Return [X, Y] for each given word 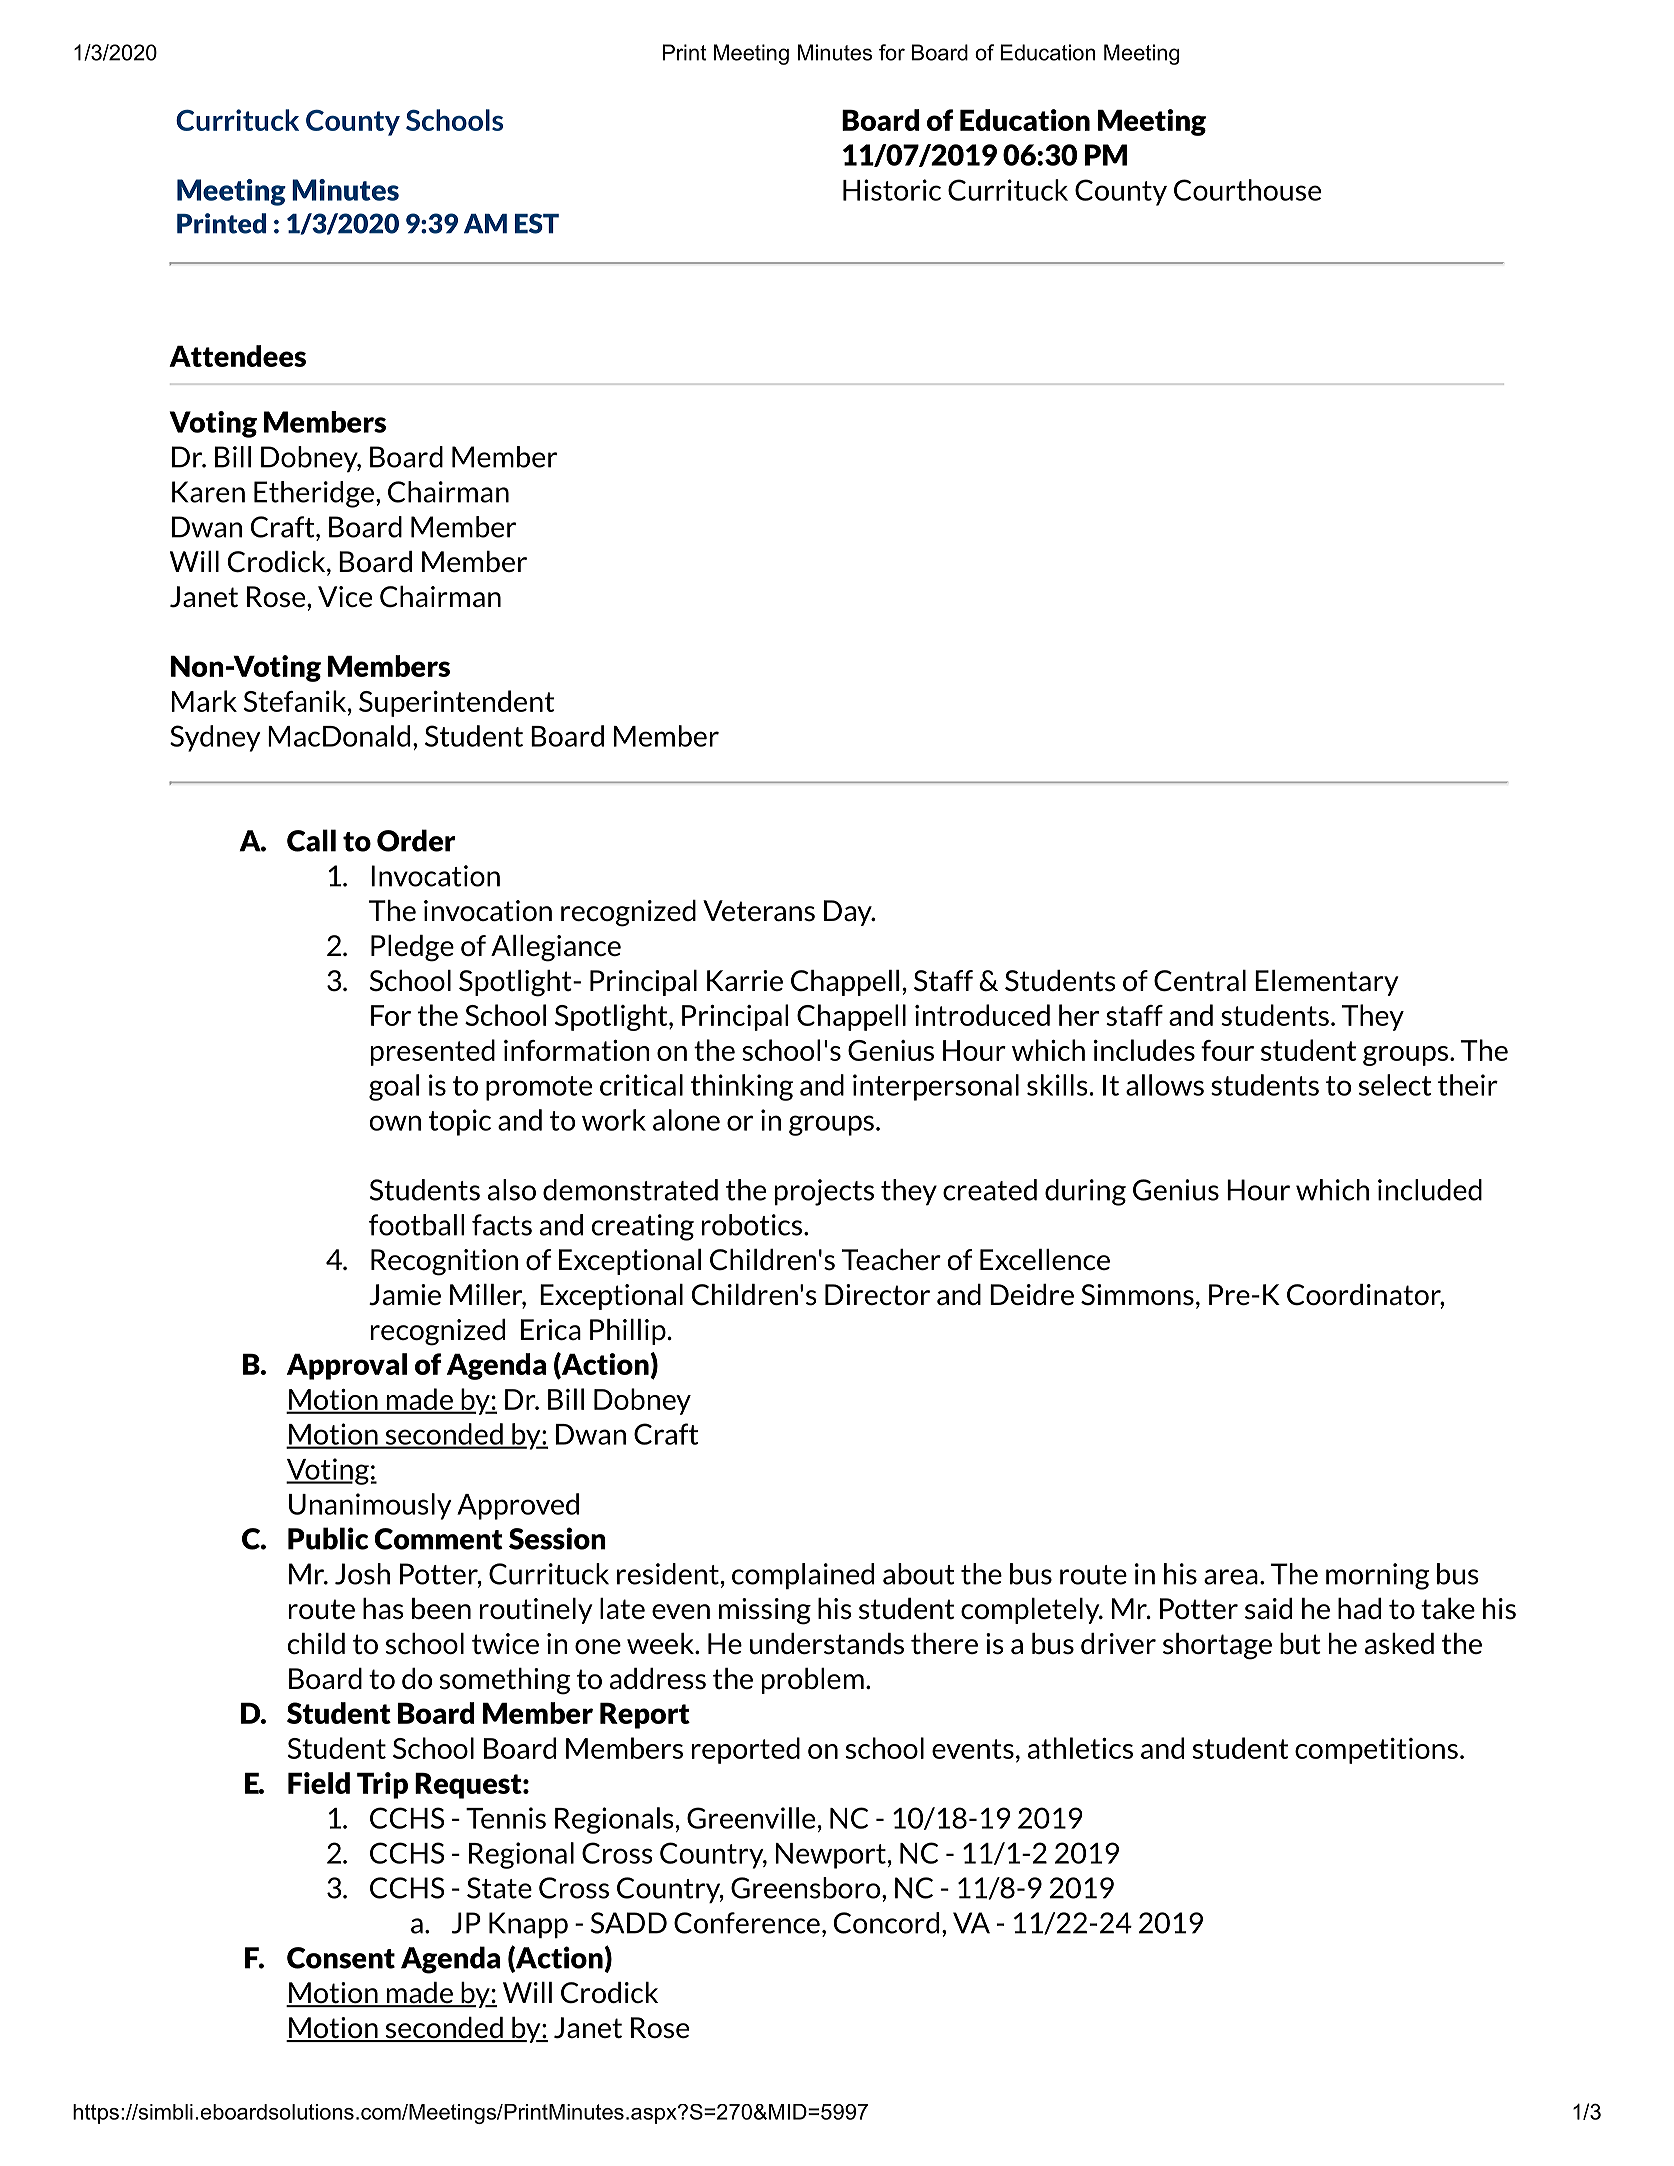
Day [849, 913]
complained [803, 1576]
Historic [892, 190]
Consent [341, 1958]
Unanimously [370, 1506]
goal [394, 1087]
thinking [742, 1087]
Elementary [1327, 983]
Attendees [237, 356]
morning [1377, 1576]
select [1395, 1085]
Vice [345, 596]
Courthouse [1247, 190]
